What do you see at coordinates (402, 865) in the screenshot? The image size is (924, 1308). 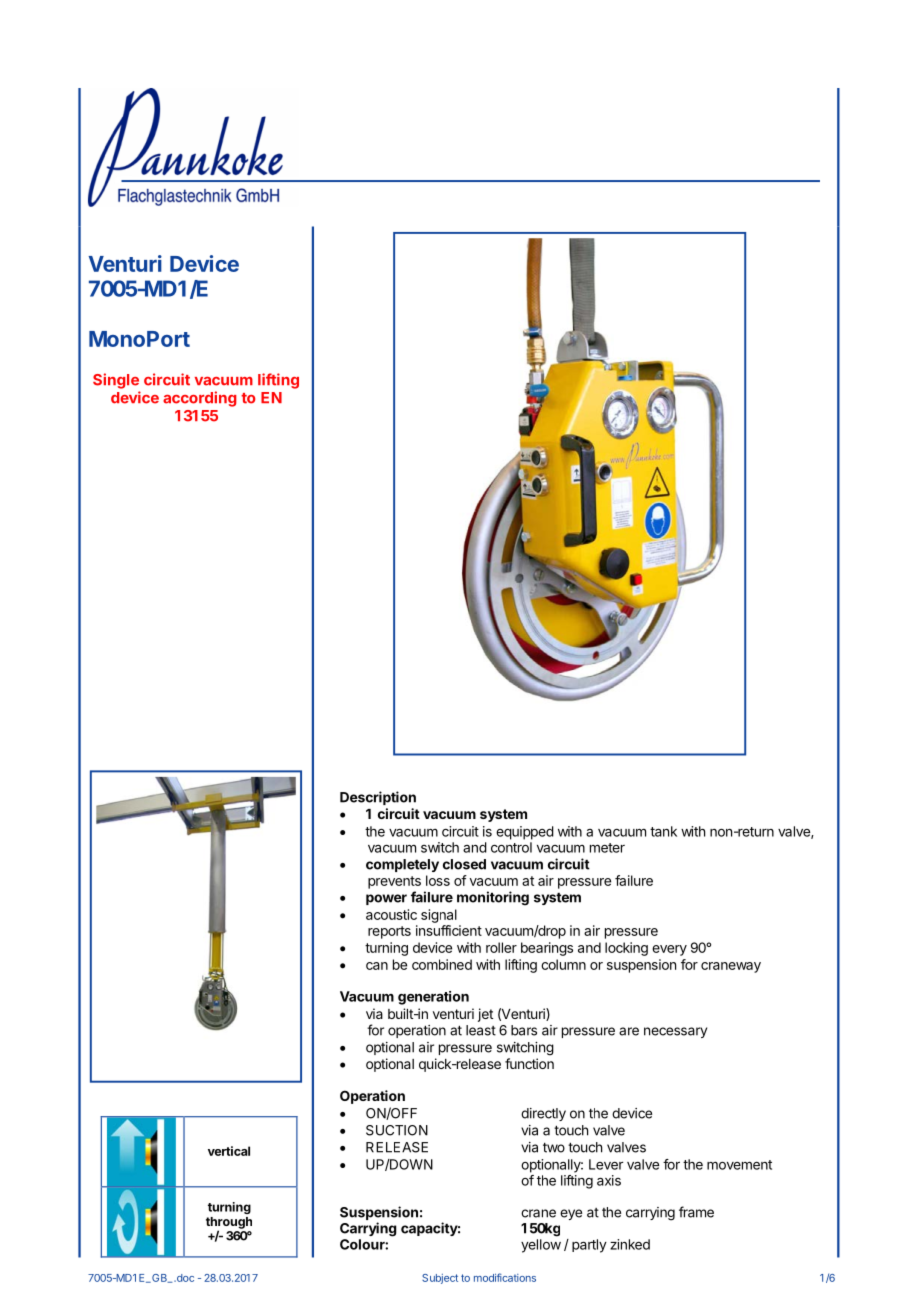 I see `completely` at bounding box center [402, 865].
